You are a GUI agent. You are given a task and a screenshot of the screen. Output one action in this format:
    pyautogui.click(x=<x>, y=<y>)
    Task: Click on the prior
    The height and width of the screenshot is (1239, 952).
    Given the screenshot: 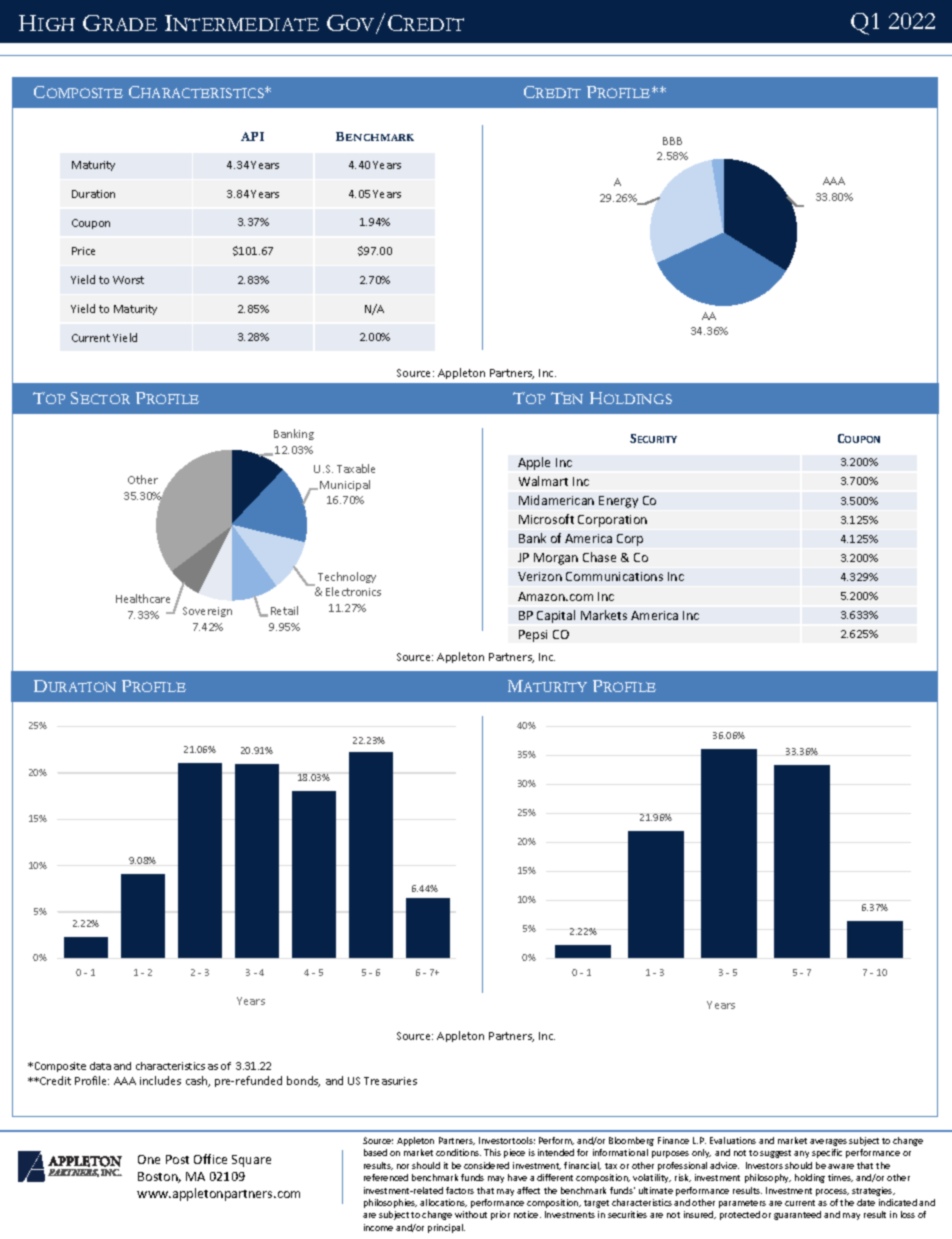 What is the action you would take?
    pyautogui.click(x=500, y=1215)
